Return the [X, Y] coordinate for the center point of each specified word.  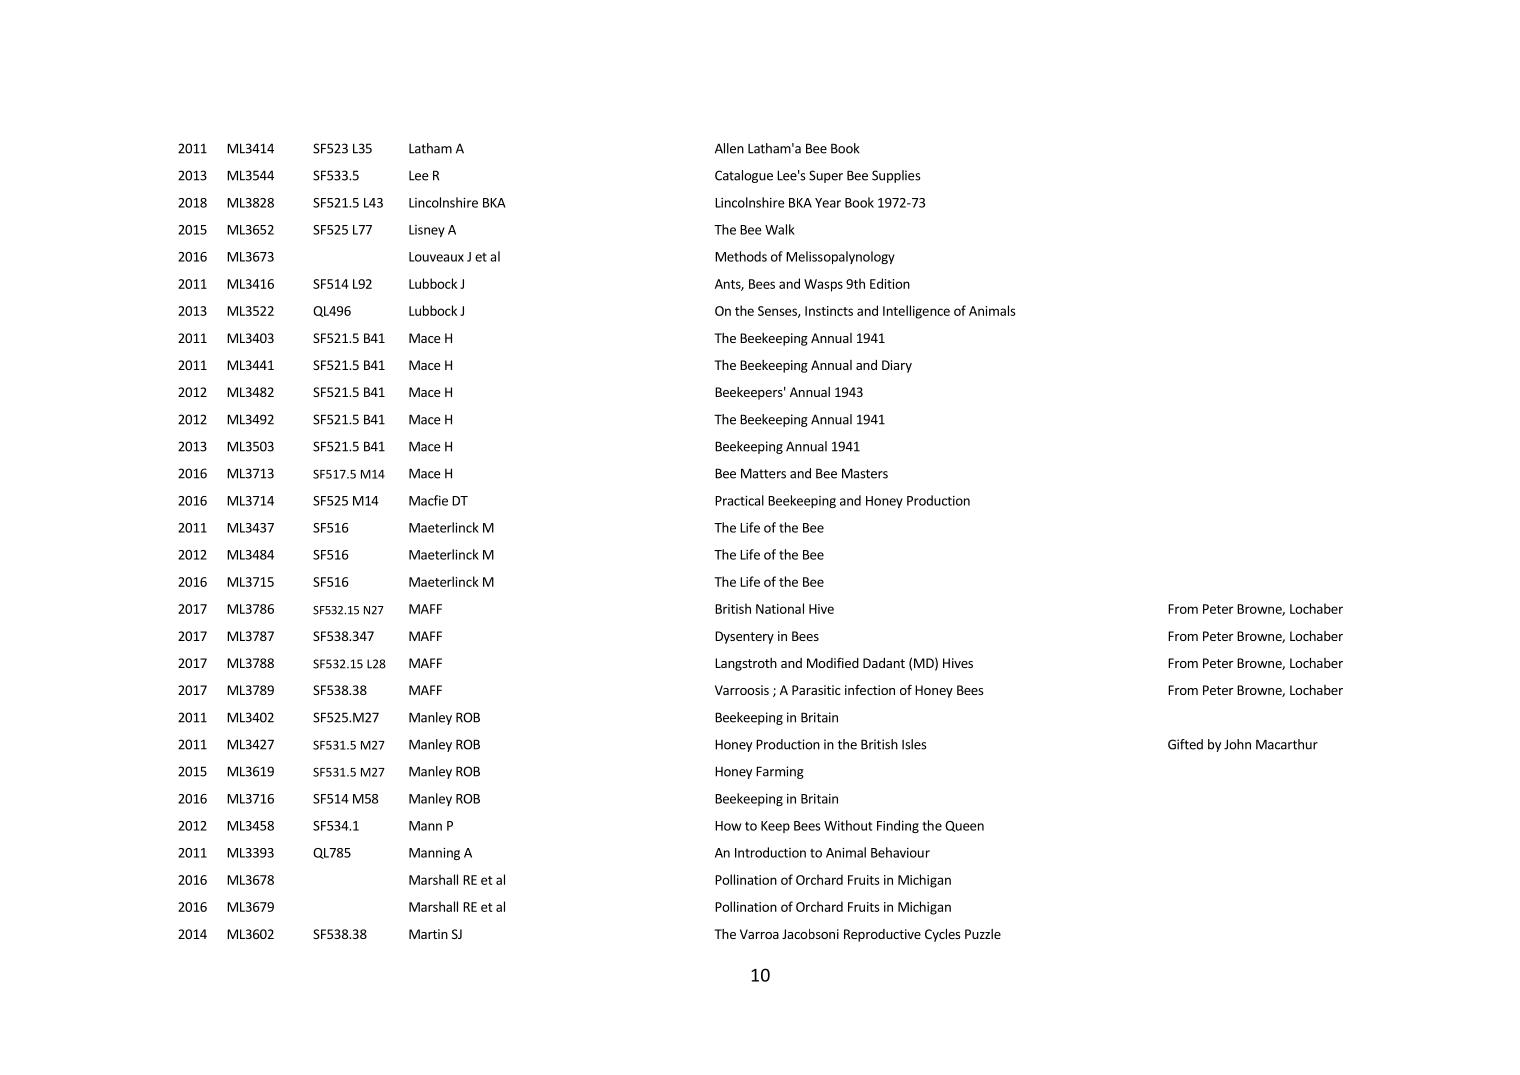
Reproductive [882, 935]
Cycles [942, 935]
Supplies [896, 176]
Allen [729, 148]
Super [826, 176]
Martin [428, 934]
